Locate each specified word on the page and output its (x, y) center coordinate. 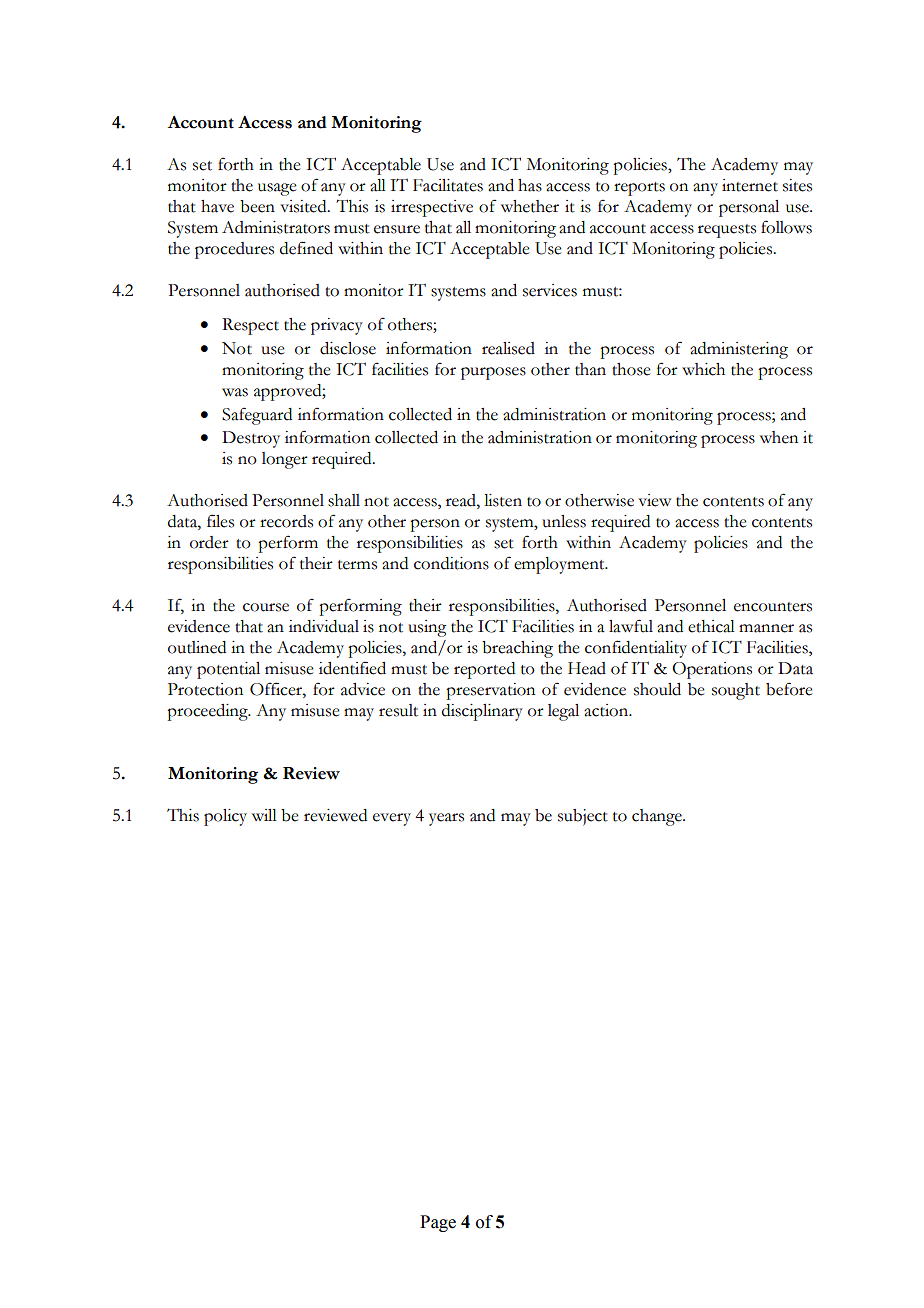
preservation (490, 691)
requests (727, 231)
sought (736, 691)
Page (438, 1223)
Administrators (276, 227)
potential (228, 670)
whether (530, 206)
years (446, 819)
